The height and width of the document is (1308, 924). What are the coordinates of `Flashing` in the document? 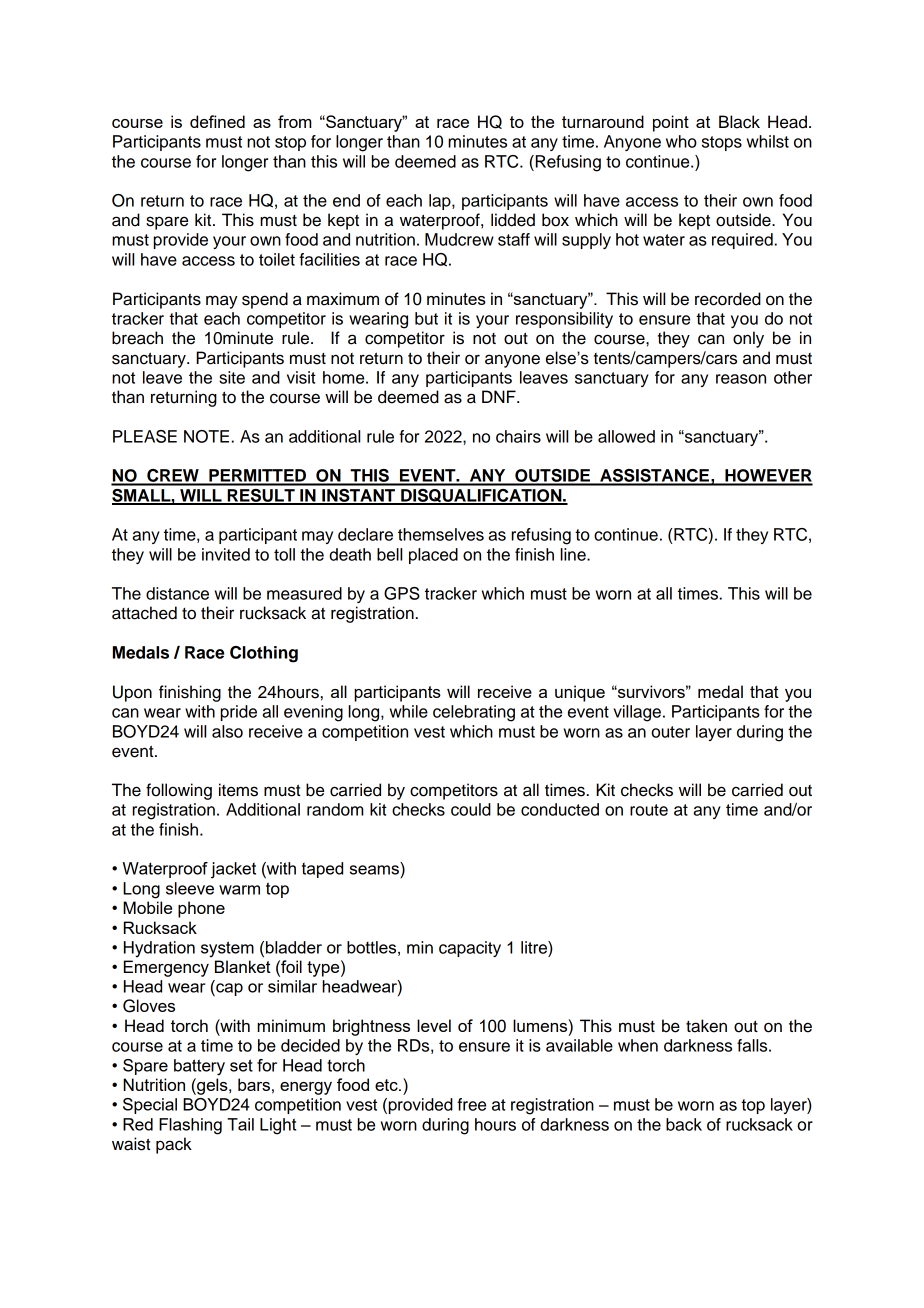 It's located at (190, 1126).
